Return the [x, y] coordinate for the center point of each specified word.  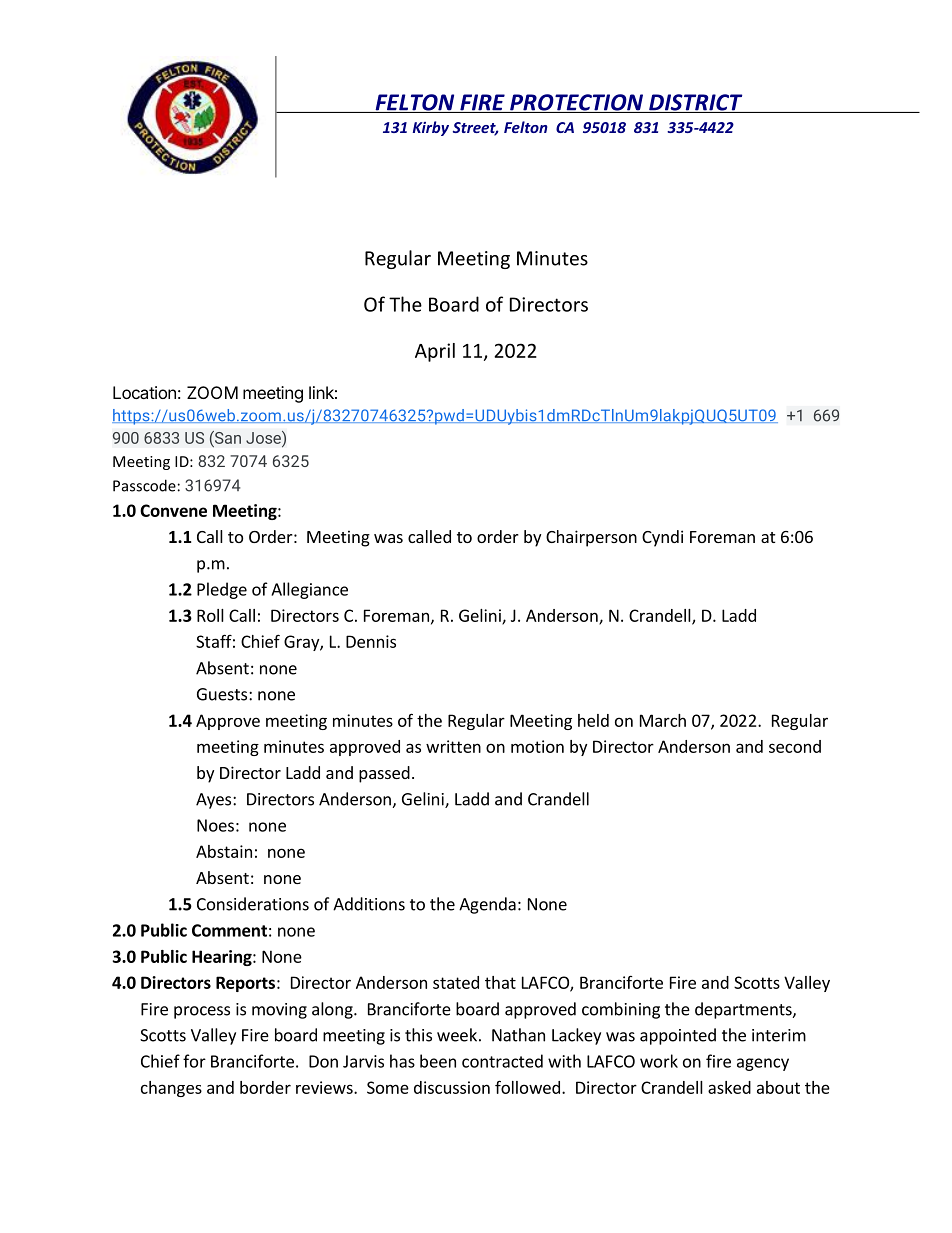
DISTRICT [696, 103]
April [435, 352]
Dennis [371, 641]
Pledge [222, 590]
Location [144, 392]
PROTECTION [576, 103]
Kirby [431, 128]
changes [171, 1089]
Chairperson [591, 538]
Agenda [487, 905]
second [795, 746]
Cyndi [662, 538]
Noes [215, 825]
